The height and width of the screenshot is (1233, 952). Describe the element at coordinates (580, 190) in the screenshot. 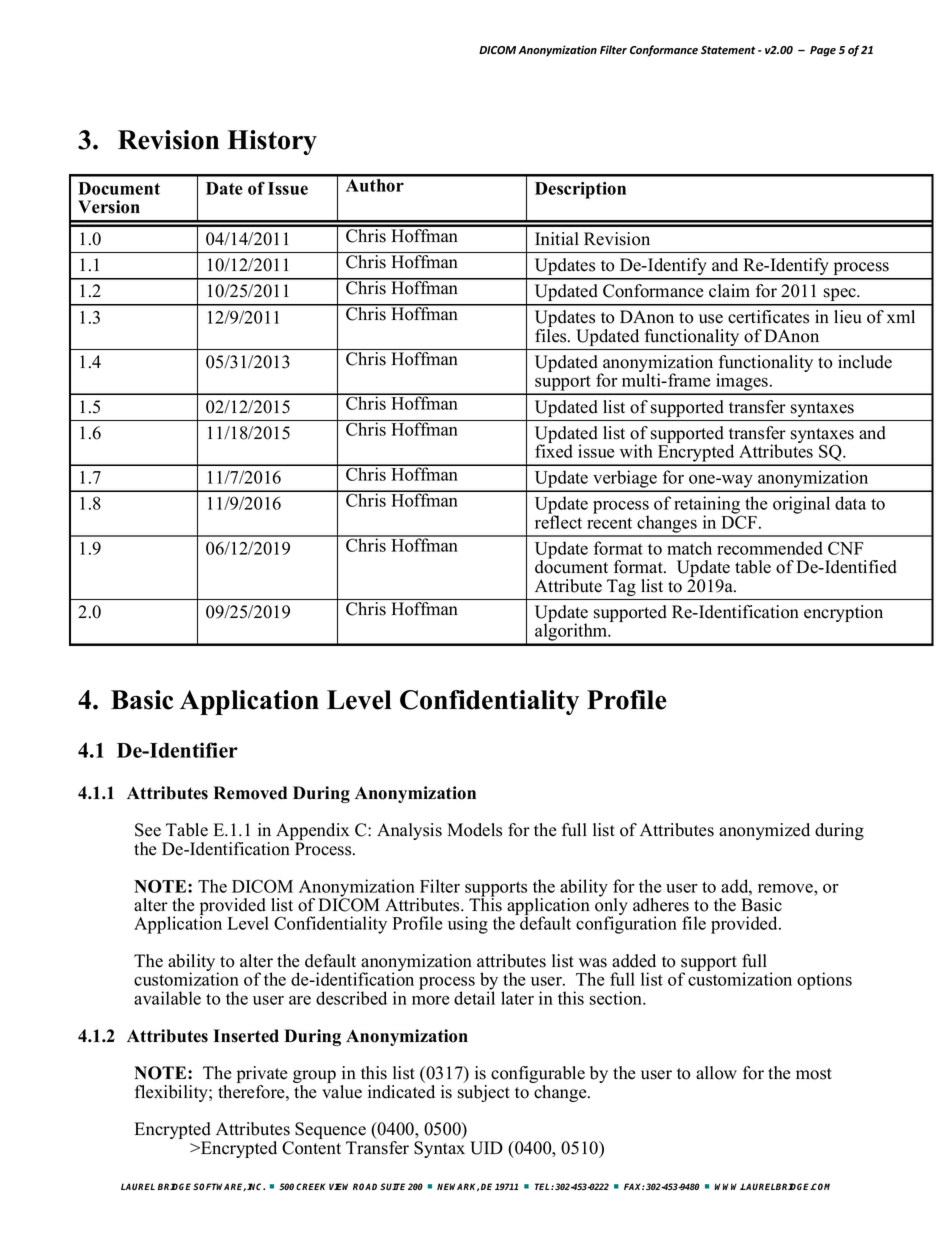

I see `Description` at that location.
